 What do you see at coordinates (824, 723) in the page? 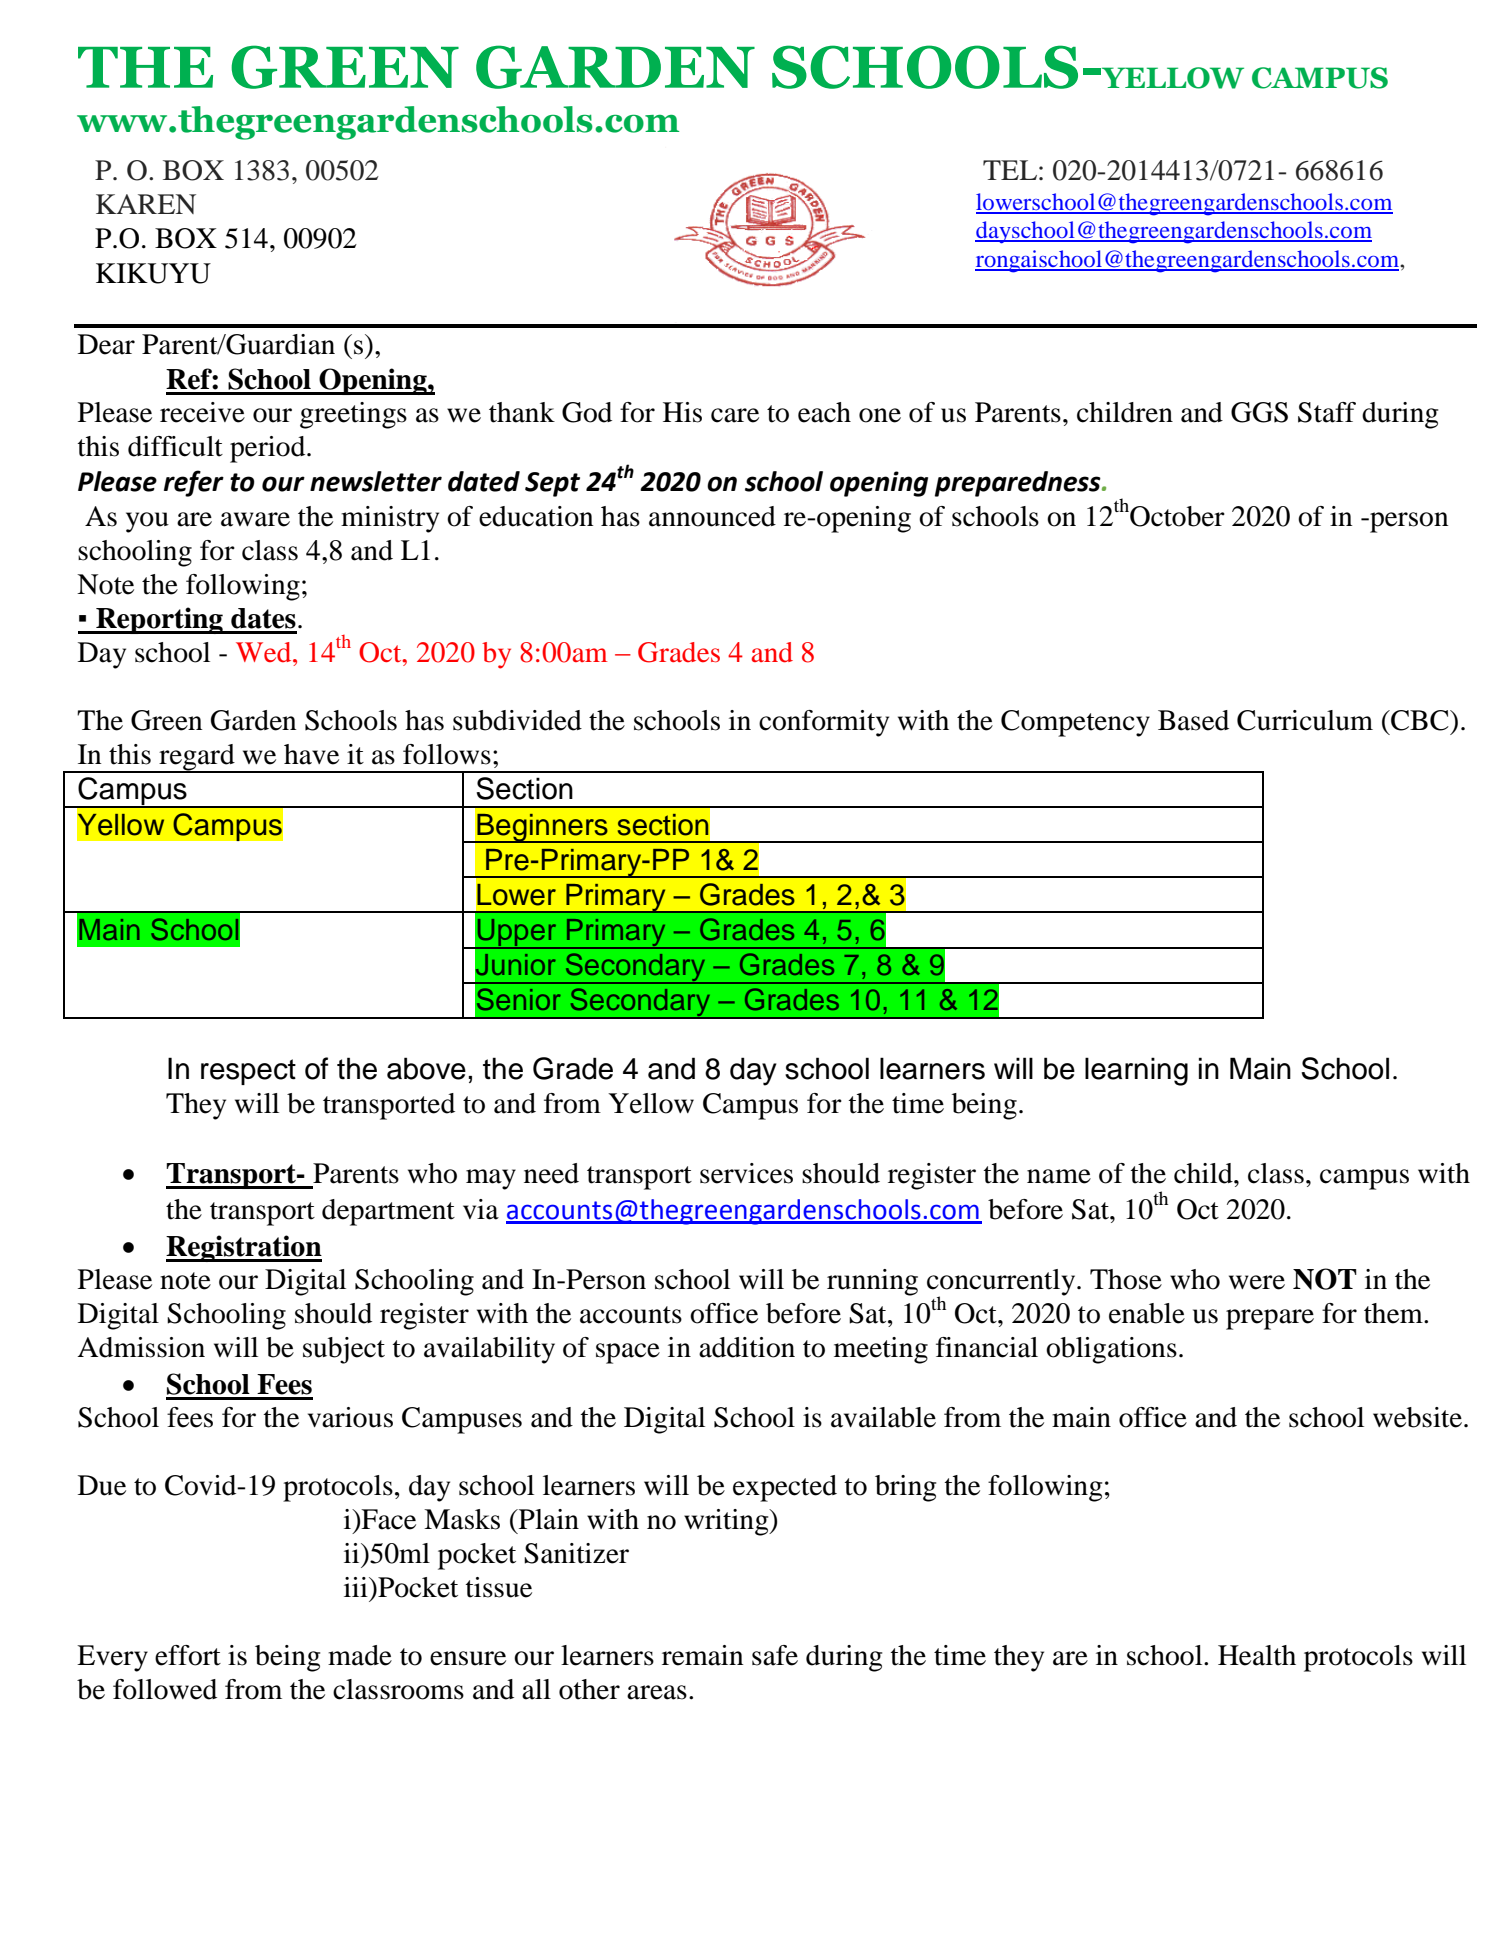
I see `conformity` at bounding box center [824, 723].
